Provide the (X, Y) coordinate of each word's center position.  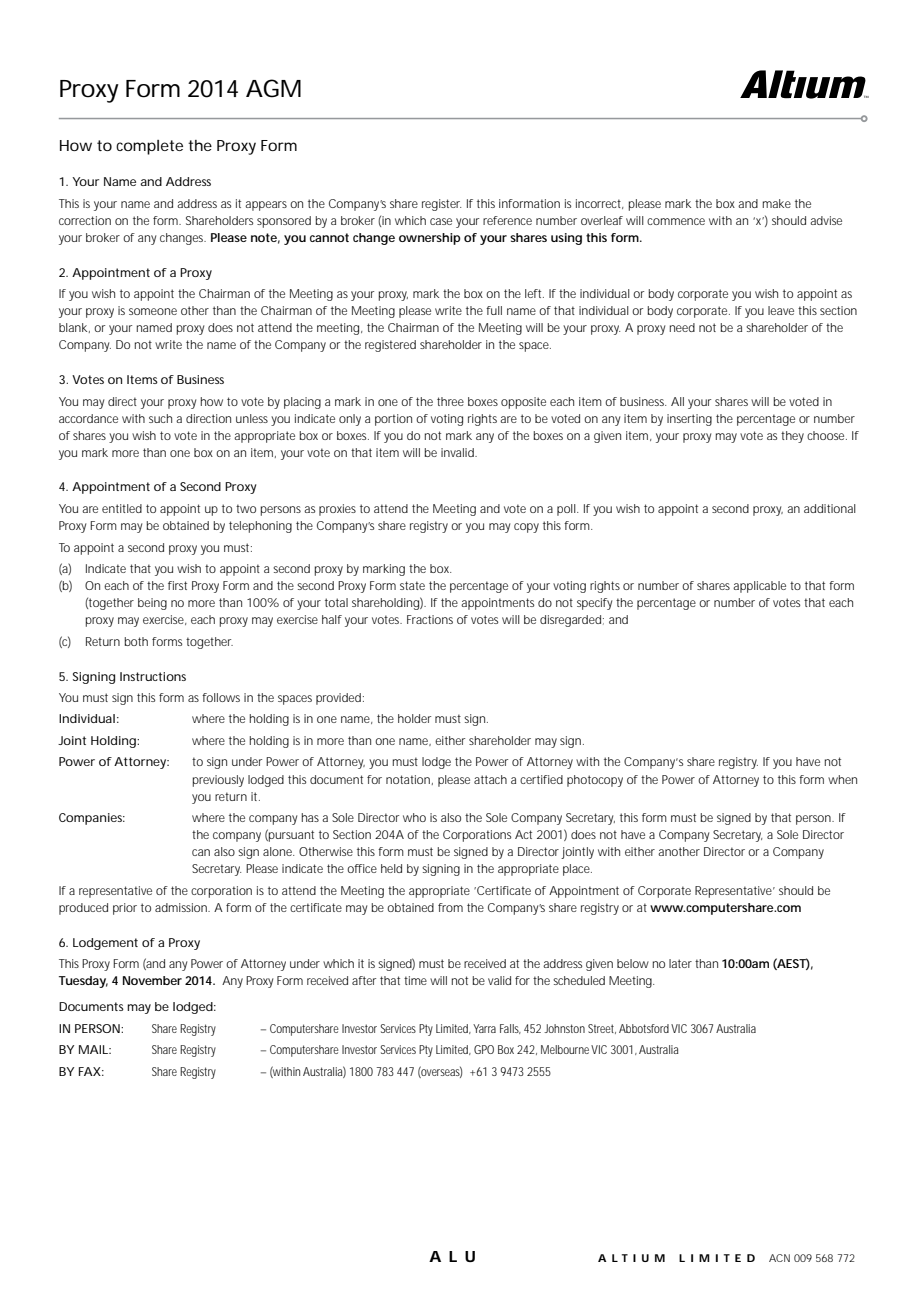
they (792, 437)
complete (149, 147)
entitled (122, 508)
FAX (90, 1071)
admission (182, 907)
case (441, 221)
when (842, 779)
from (450, 907)
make (777, 203)
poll (567, 510)
